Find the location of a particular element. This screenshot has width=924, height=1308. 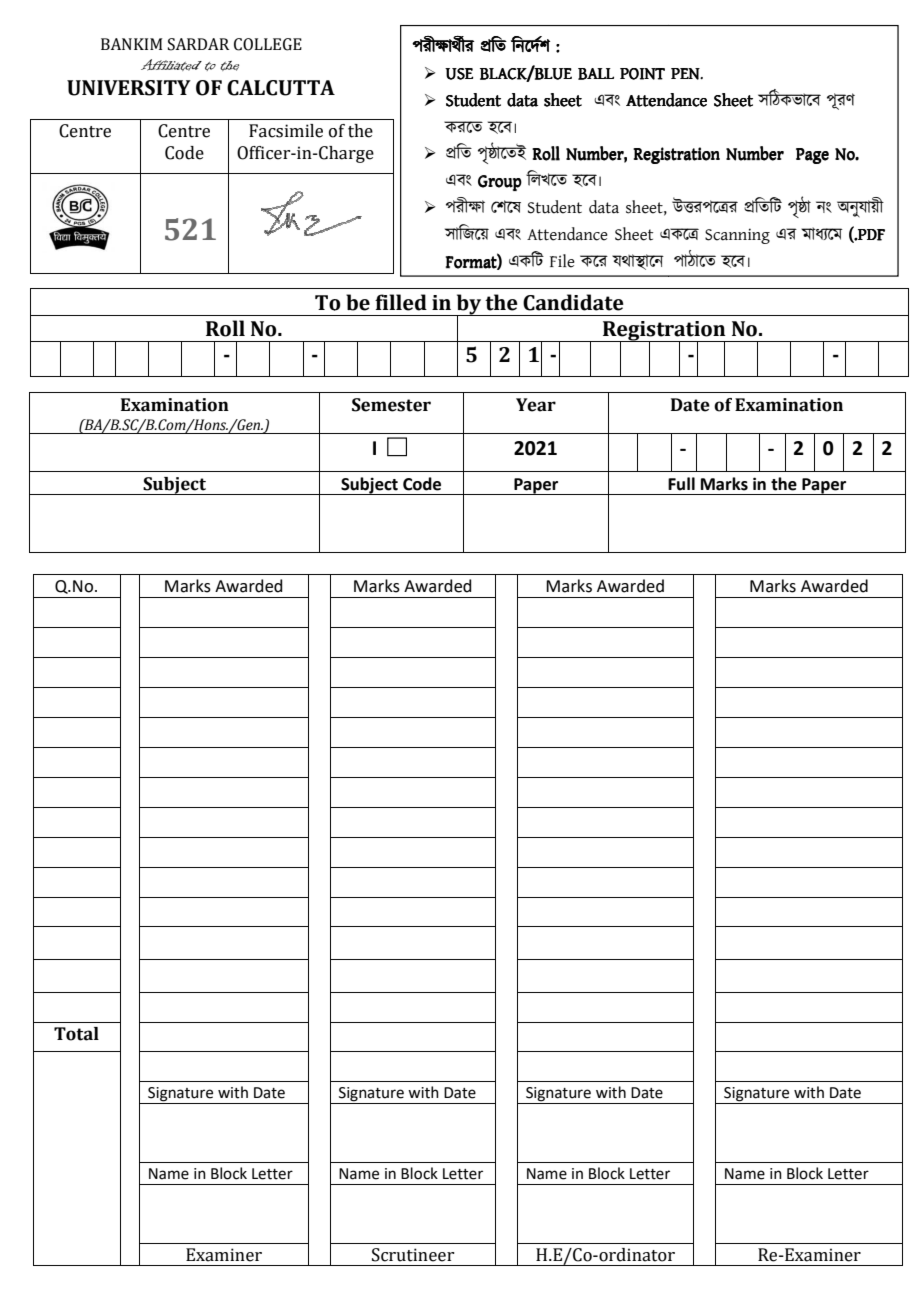

Scanning is located at coordinates (737, 236).
